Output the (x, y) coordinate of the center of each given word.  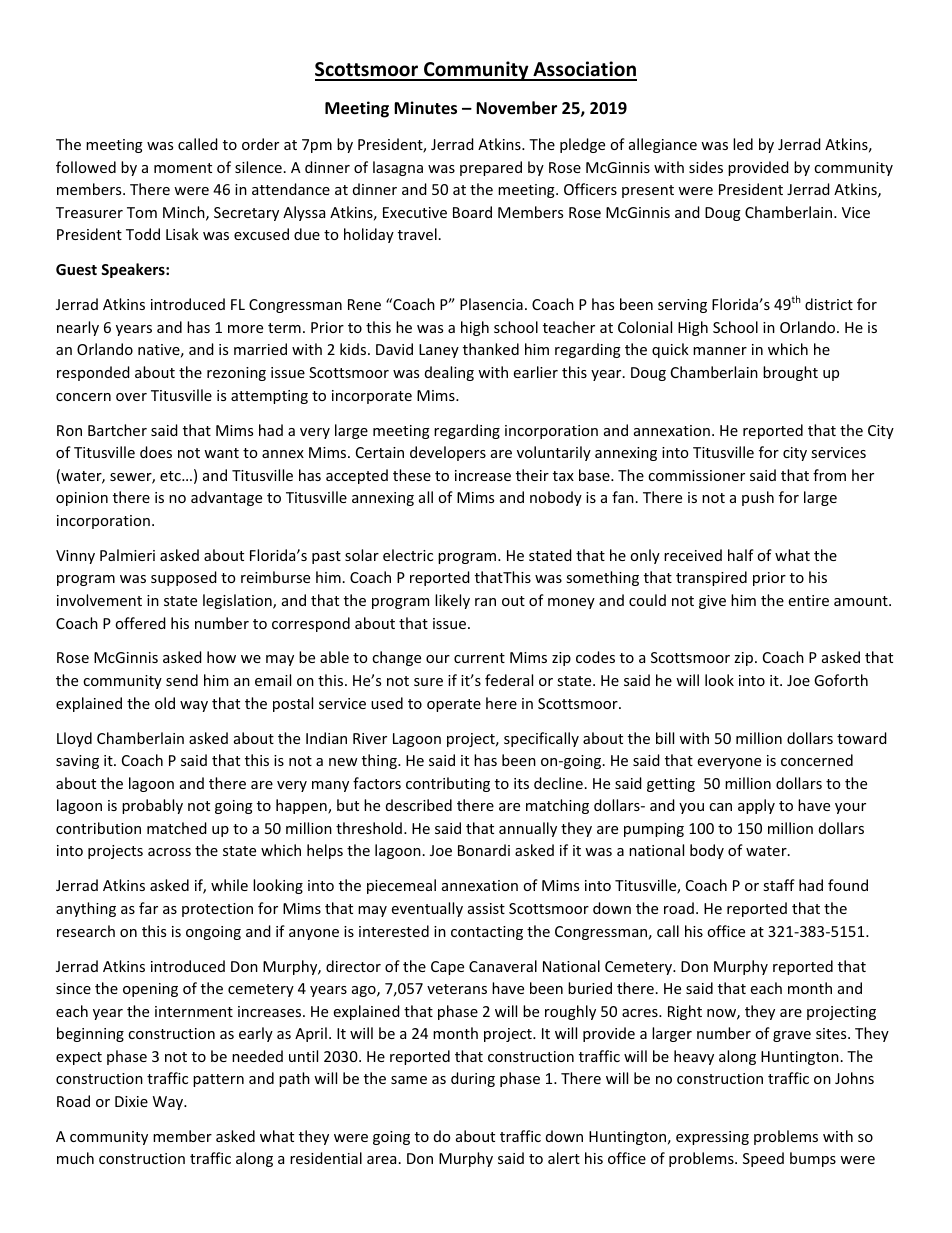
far (148, 908)
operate (454, 705)
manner (720, 351)
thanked (491, 349)
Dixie (131, 1101)
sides (706, 167)
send (182, 680)
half (741, 555)
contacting (487, 933)
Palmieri (127, 555)
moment (183, 168)
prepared (491, 168)
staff (779, 885)
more (245, 329)
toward (862, 738)
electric (408, 555)
